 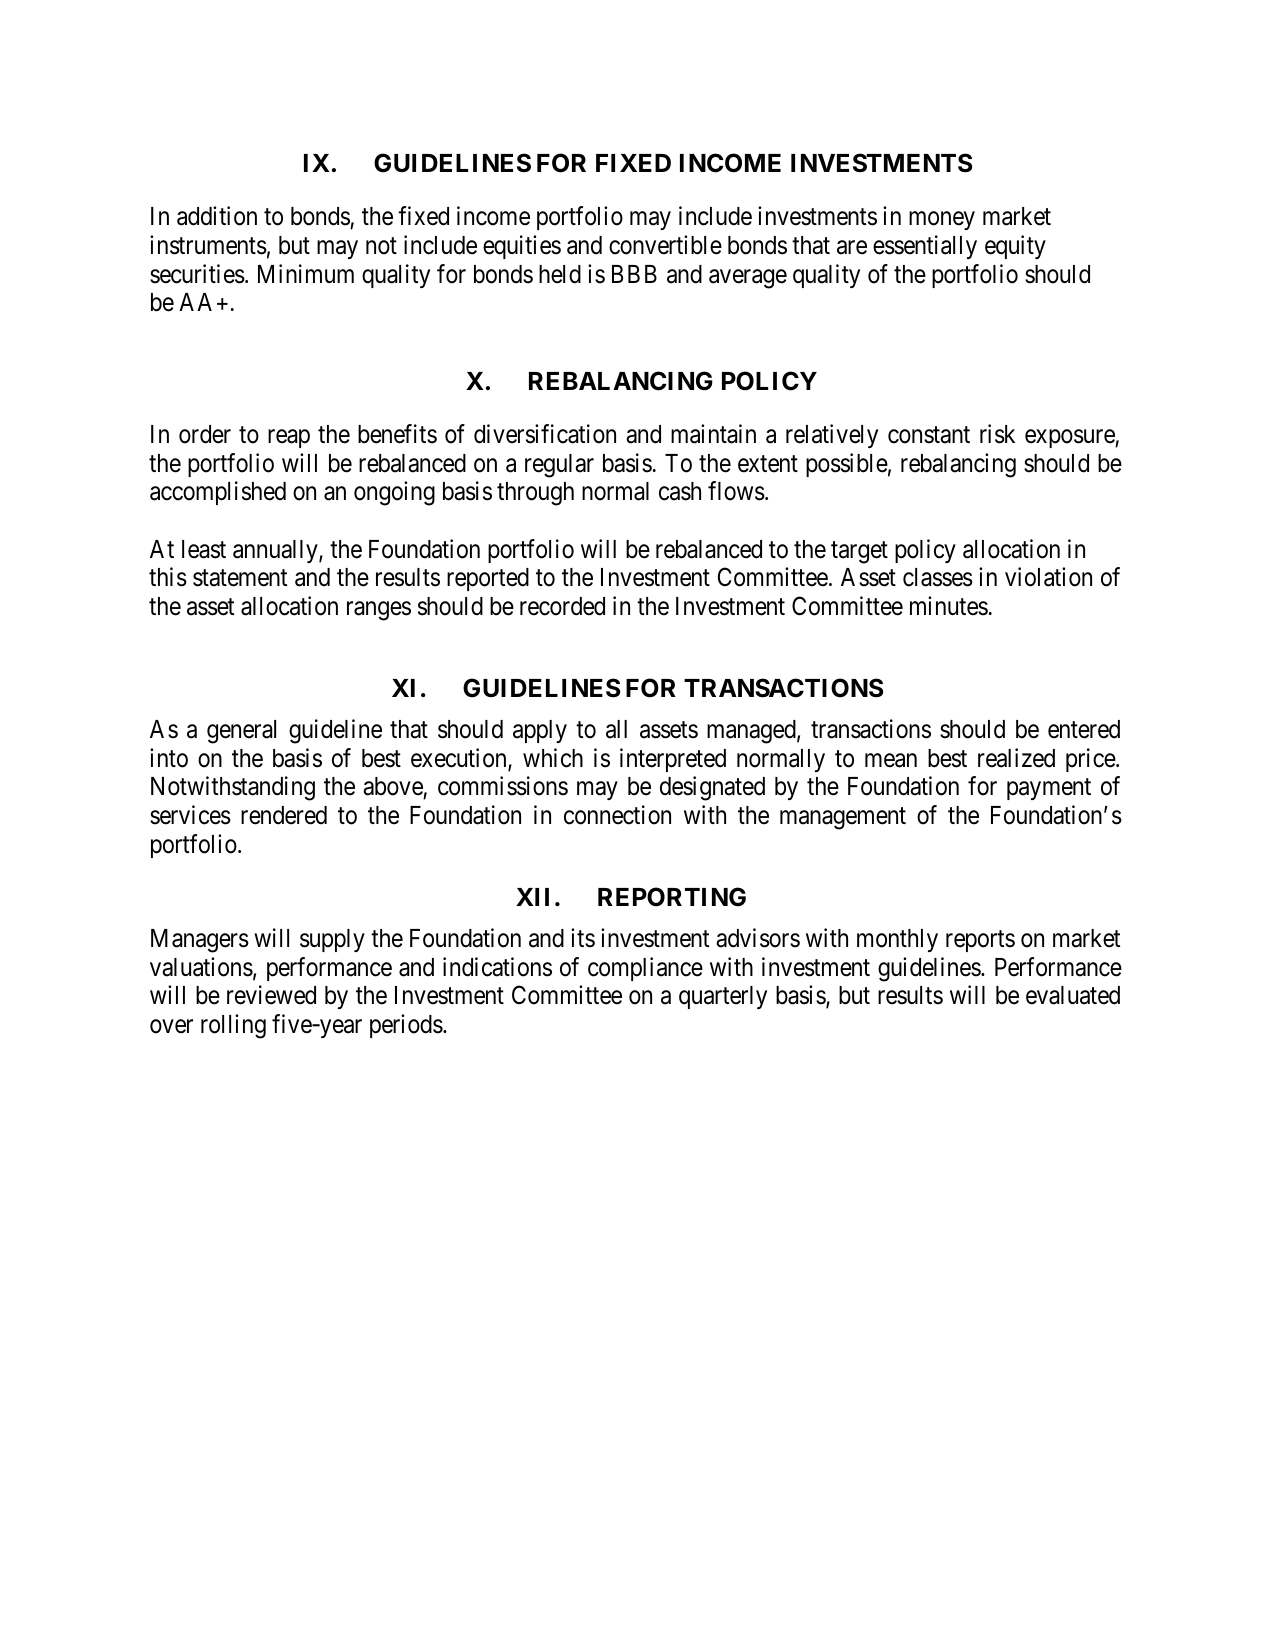 I want to click on reviewed, so click(x=271, y=995).
